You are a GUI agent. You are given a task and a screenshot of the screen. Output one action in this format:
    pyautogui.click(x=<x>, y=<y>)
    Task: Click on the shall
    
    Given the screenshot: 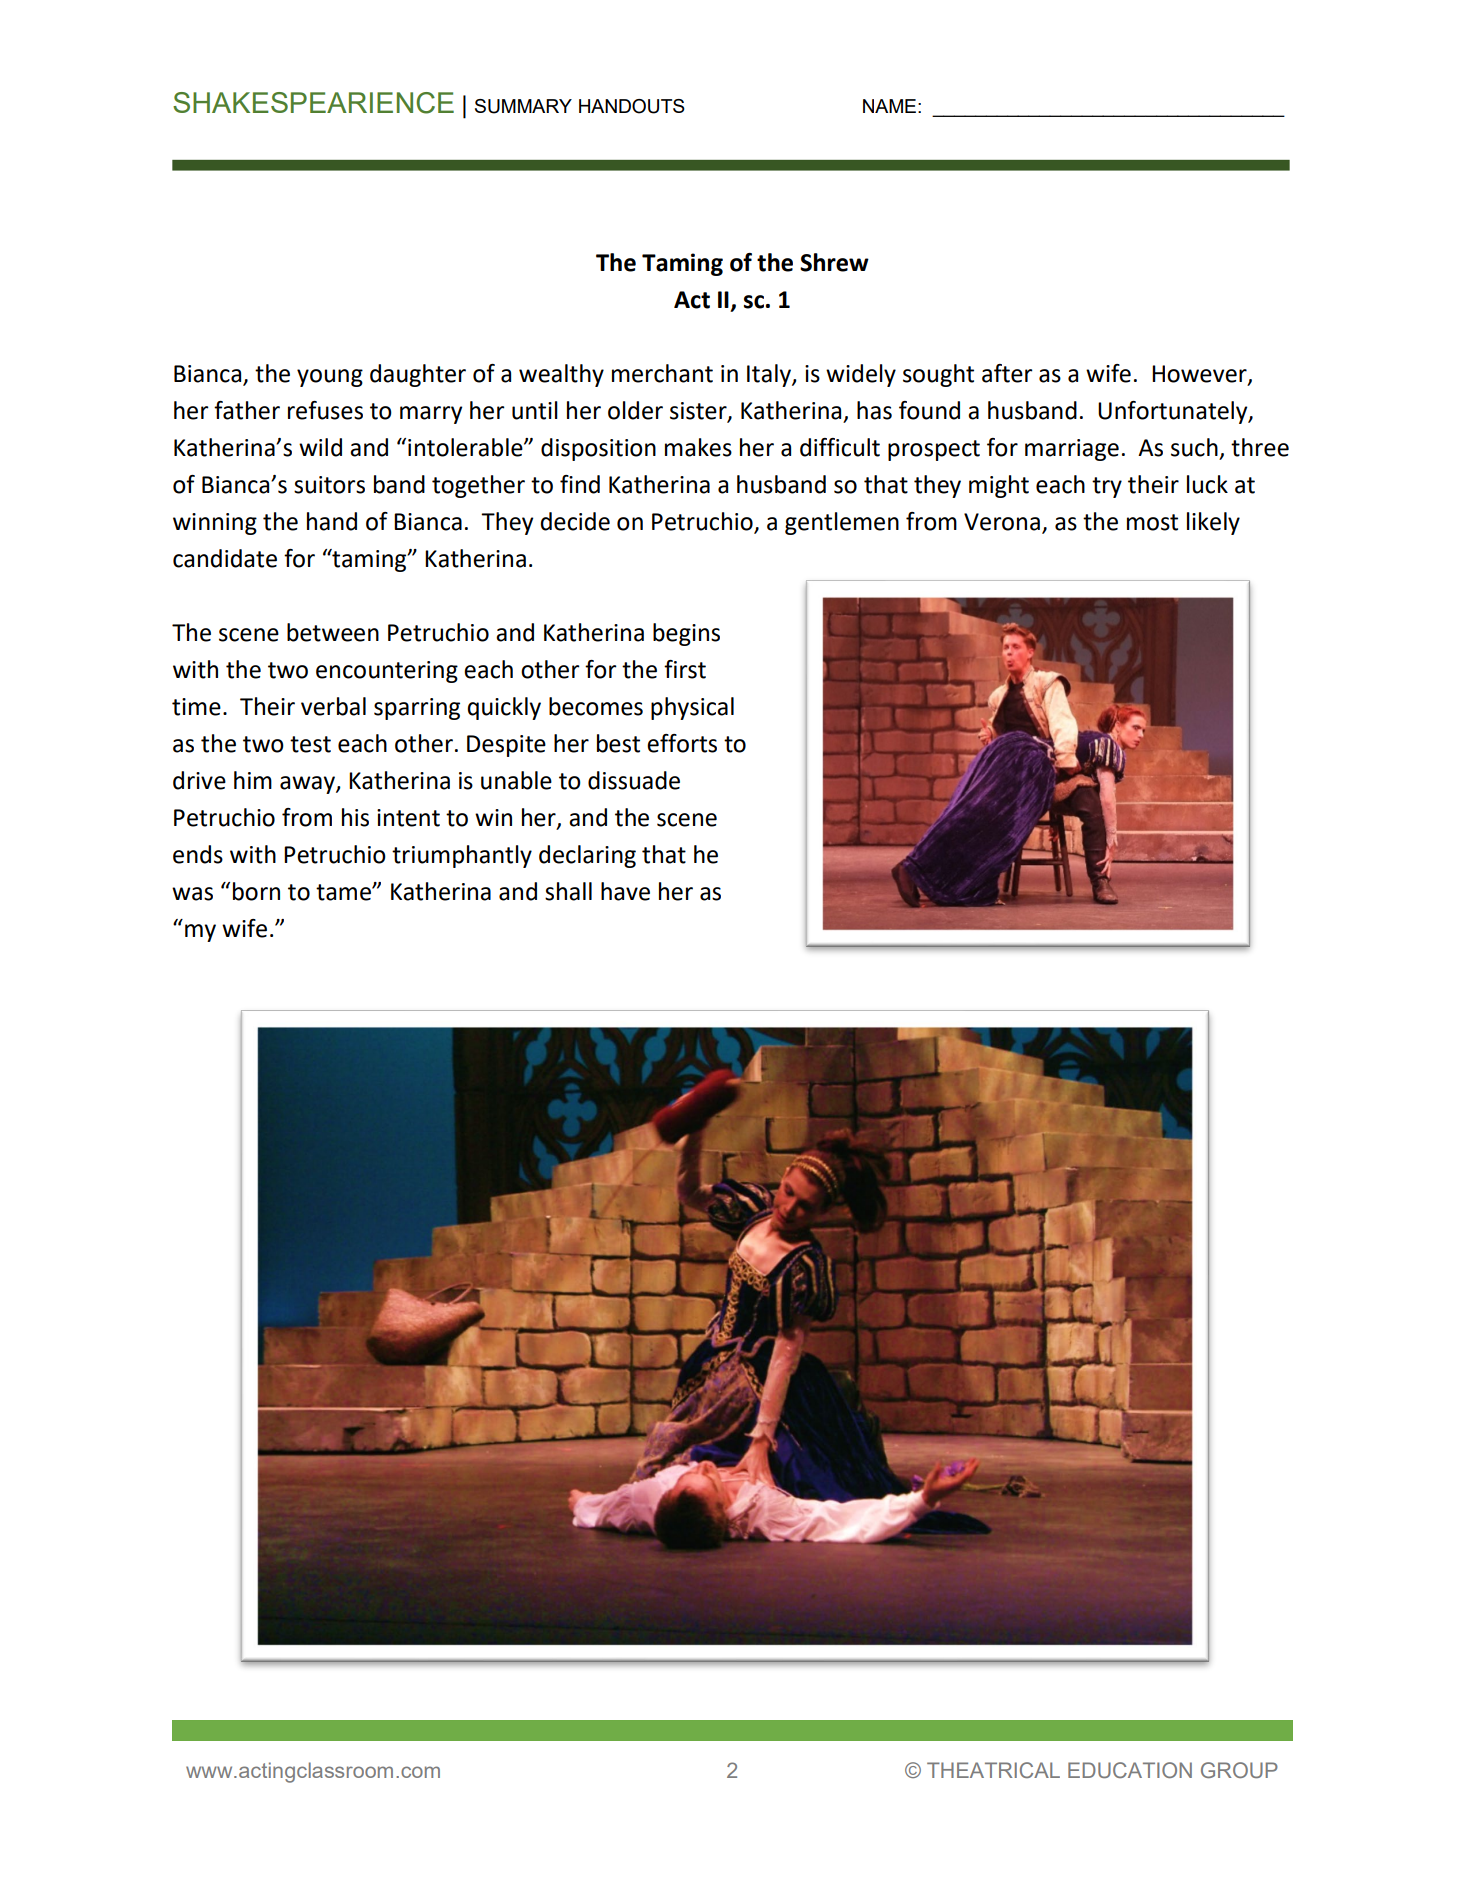 What is the action you would take?
    pyautogui.click(x=568, y=891)
